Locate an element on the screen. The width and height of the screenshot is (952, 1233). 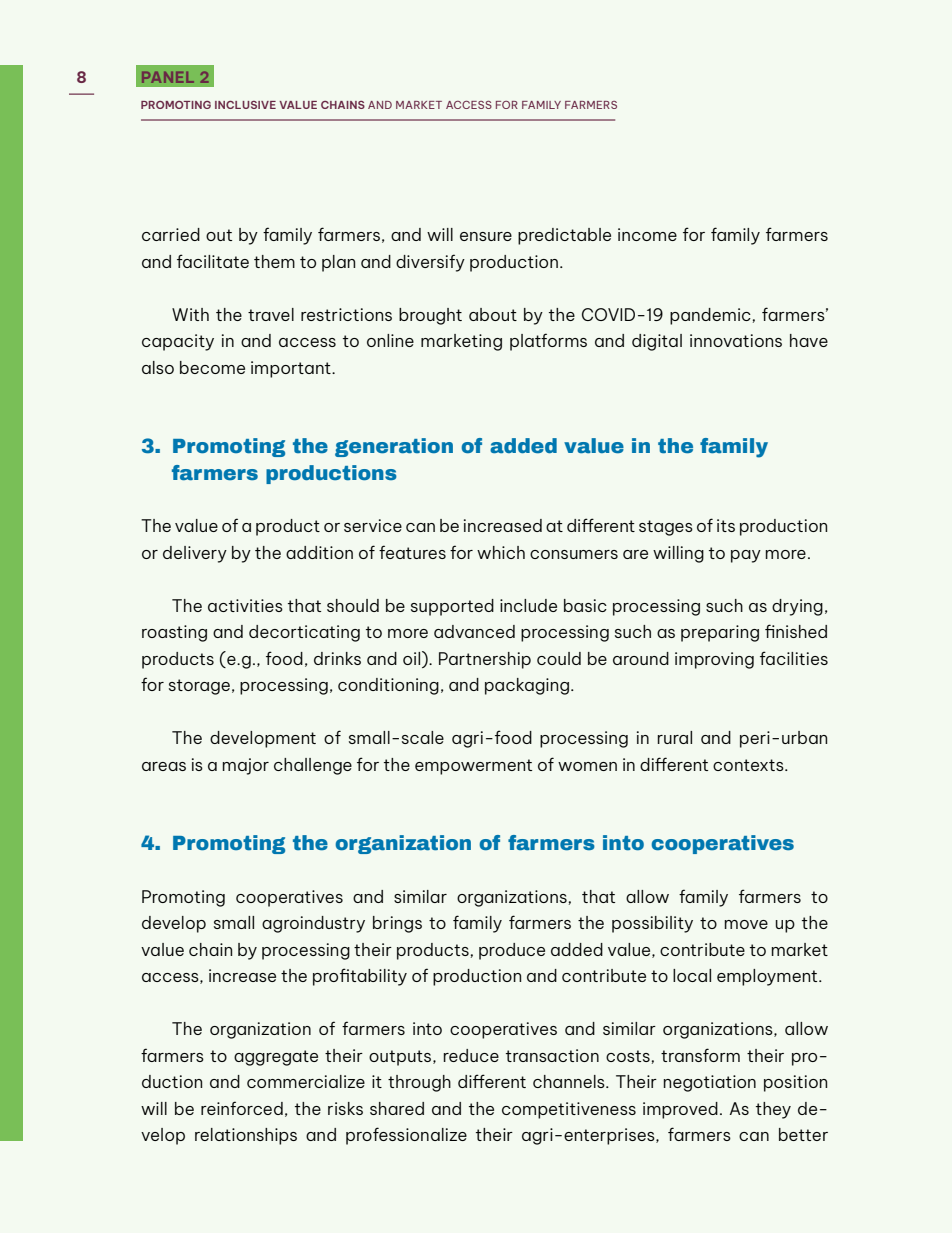
activities is located at coordinates (245, 605).
